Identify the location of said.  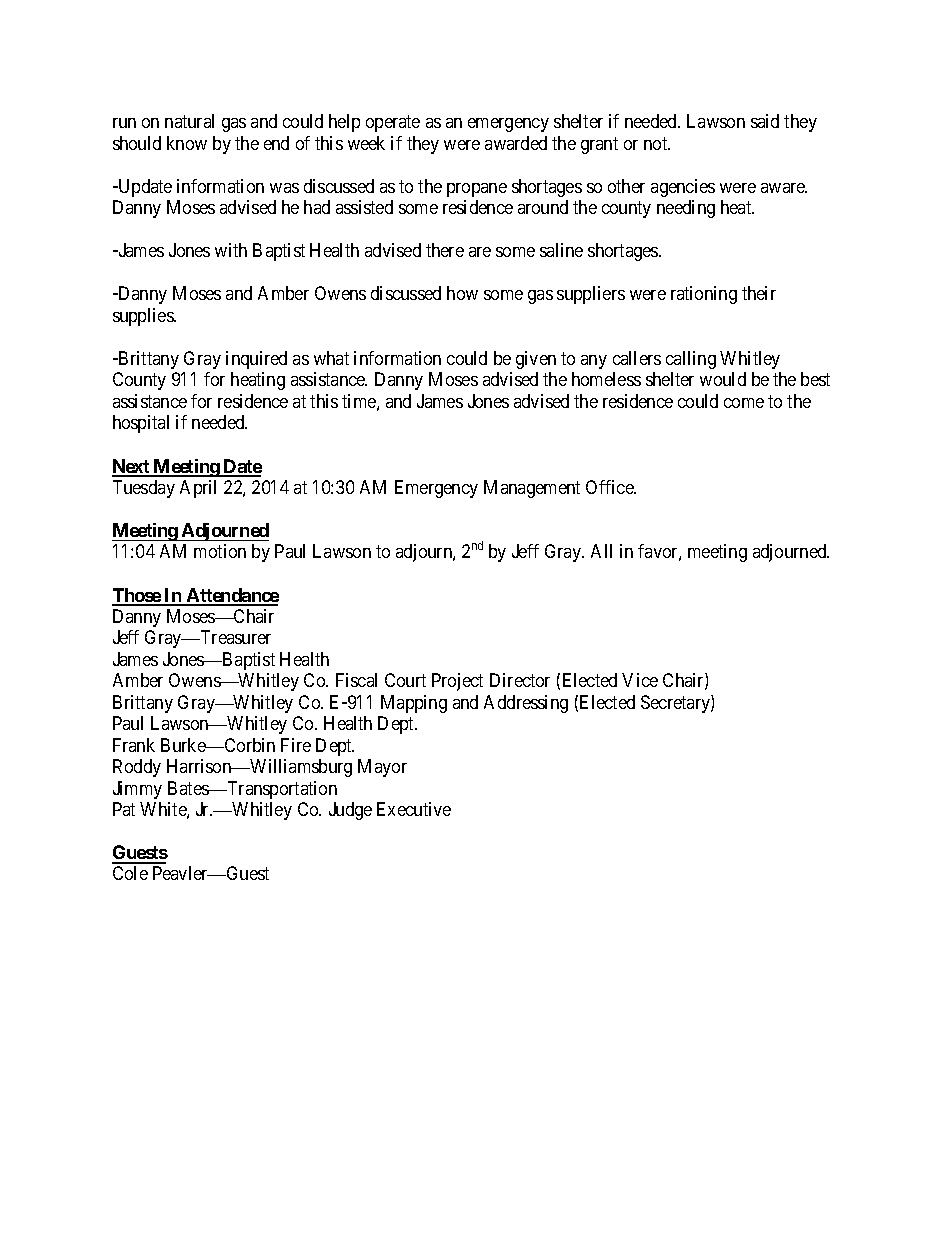
(765, 121).
